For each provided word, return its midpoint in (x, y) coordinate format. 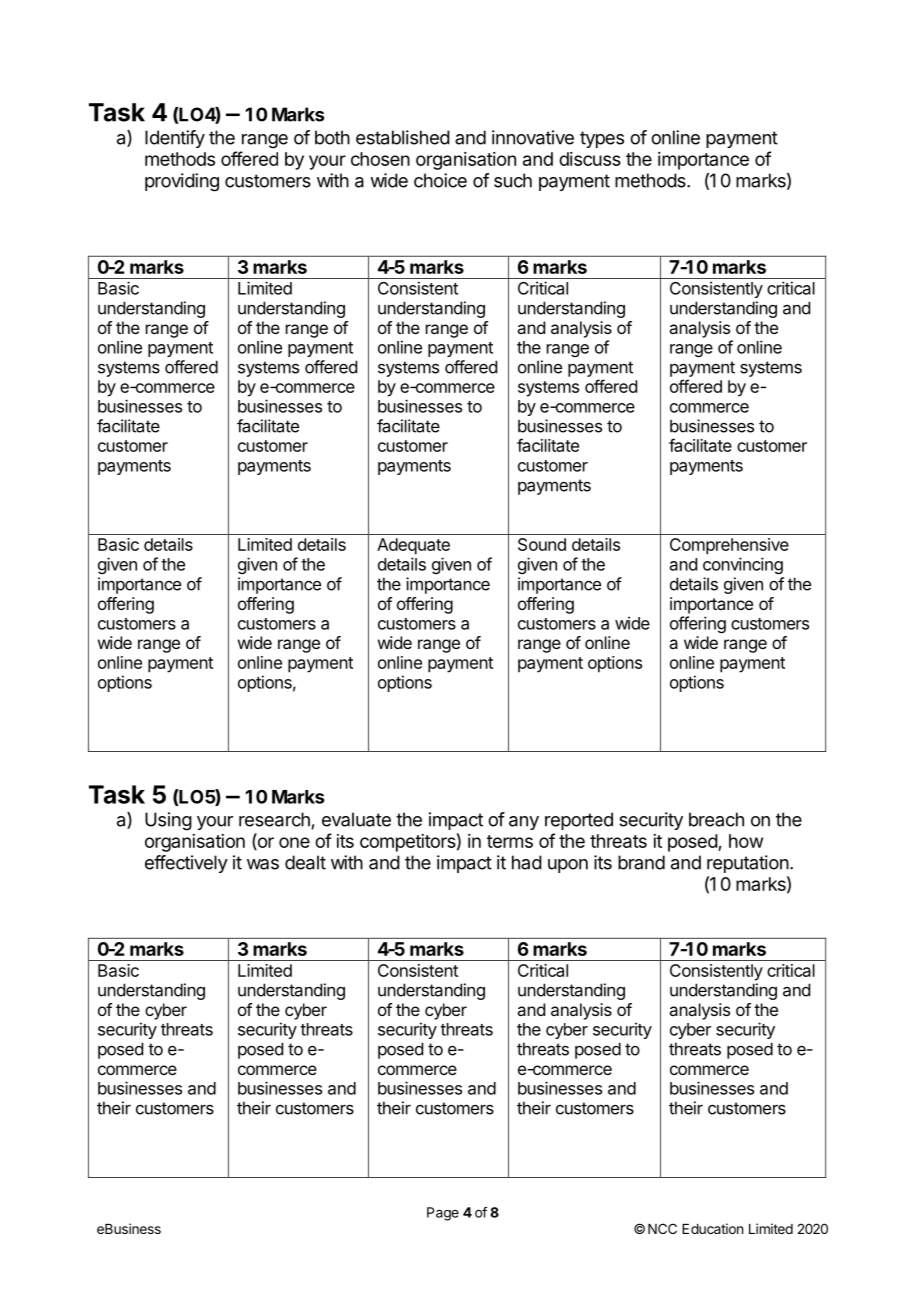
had (527, 862)
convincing (743, 565)
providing (182, 182)
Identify (175, 139)
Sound (542, 544)
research (274, 819)
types (602, 139)
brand (641, 862)
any (524, 823)
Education (712, 1228)
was (263, 864)
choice (440, 180)
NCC (662, 1228)
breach (716, 819)
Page (443, 1214)
